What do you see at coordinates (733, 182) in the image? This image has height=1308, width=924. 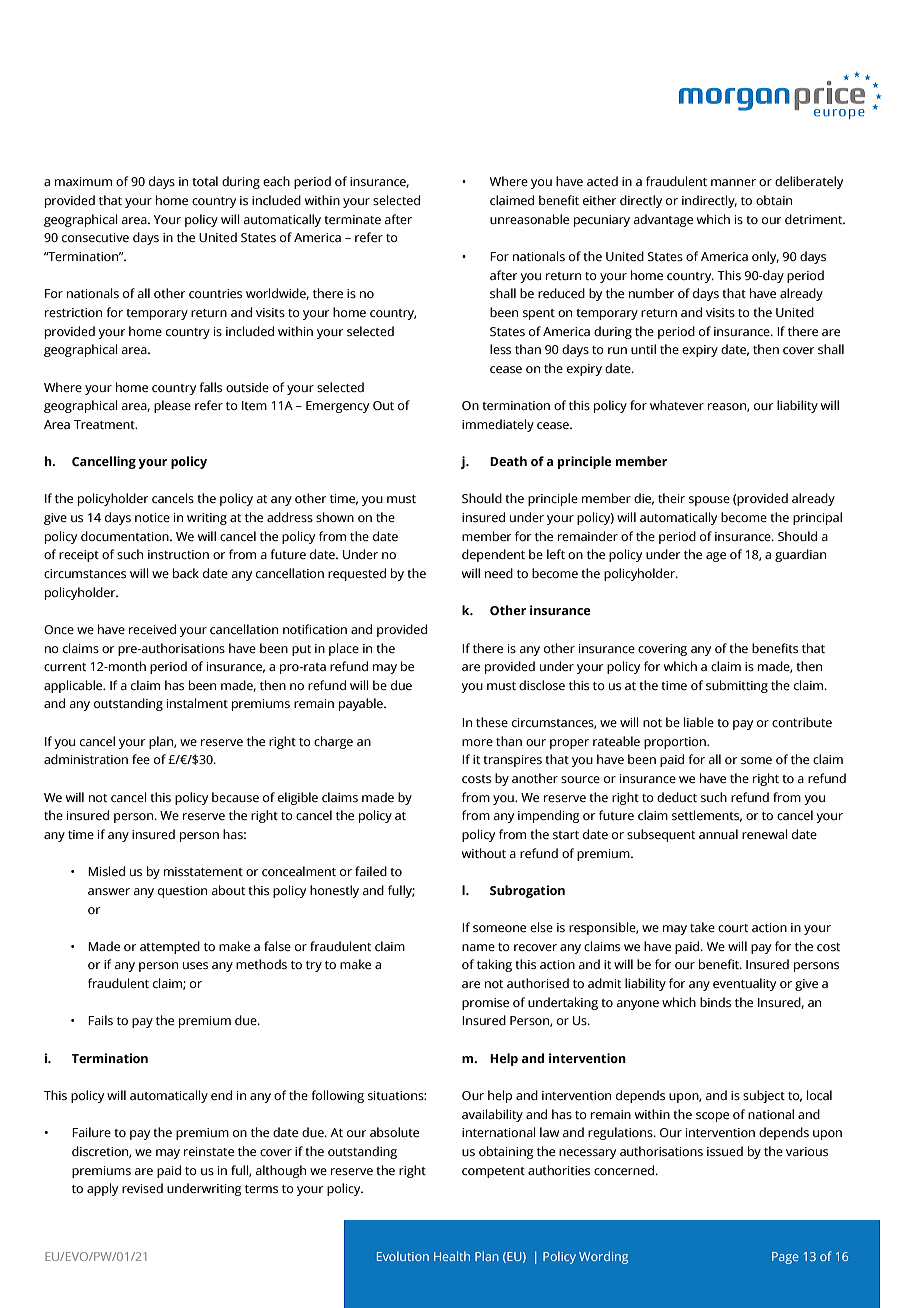 I see `manner` at bounding box center [733, 182].
